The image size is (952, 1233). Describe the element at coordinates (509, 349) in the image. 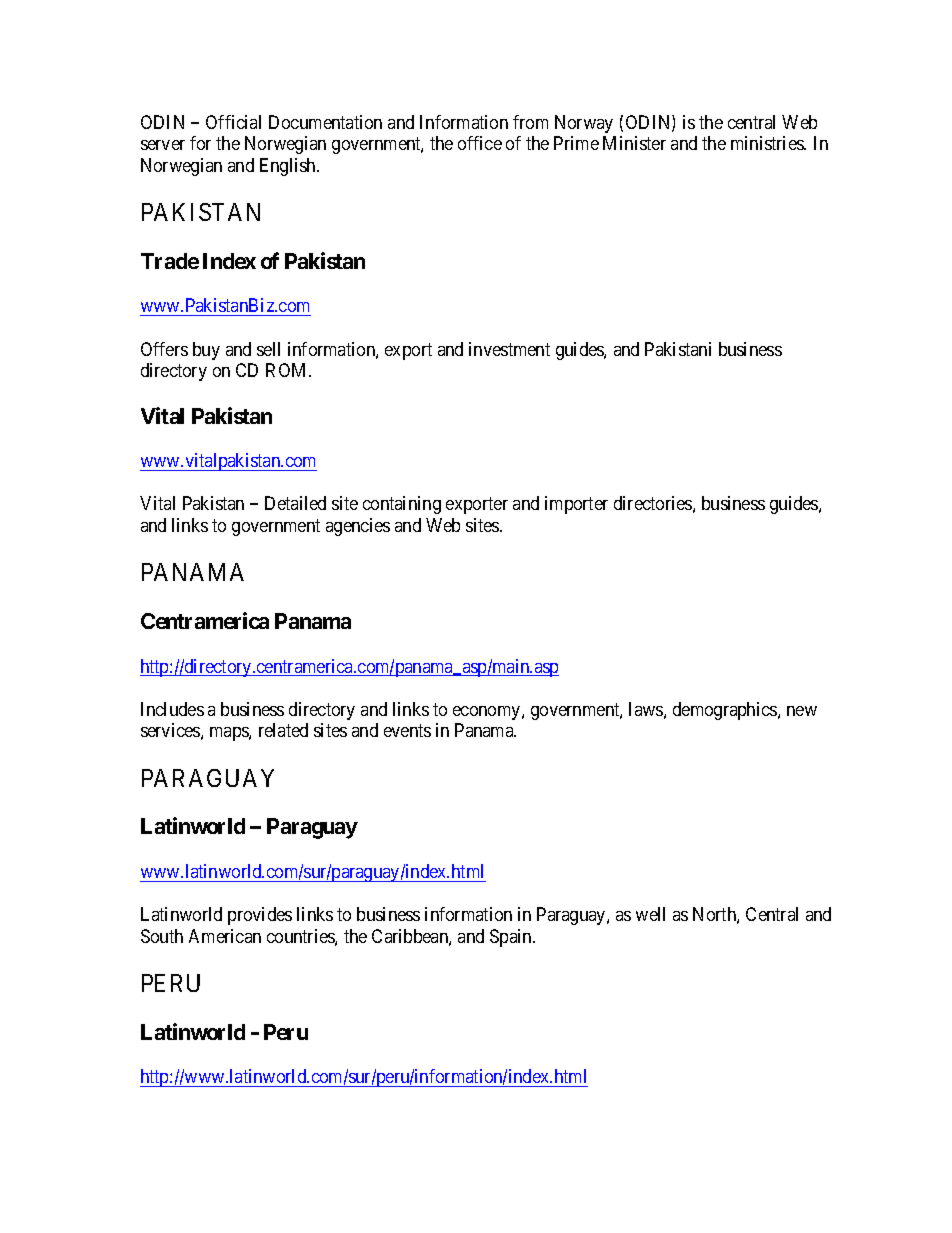

I see `investment` at that location.
